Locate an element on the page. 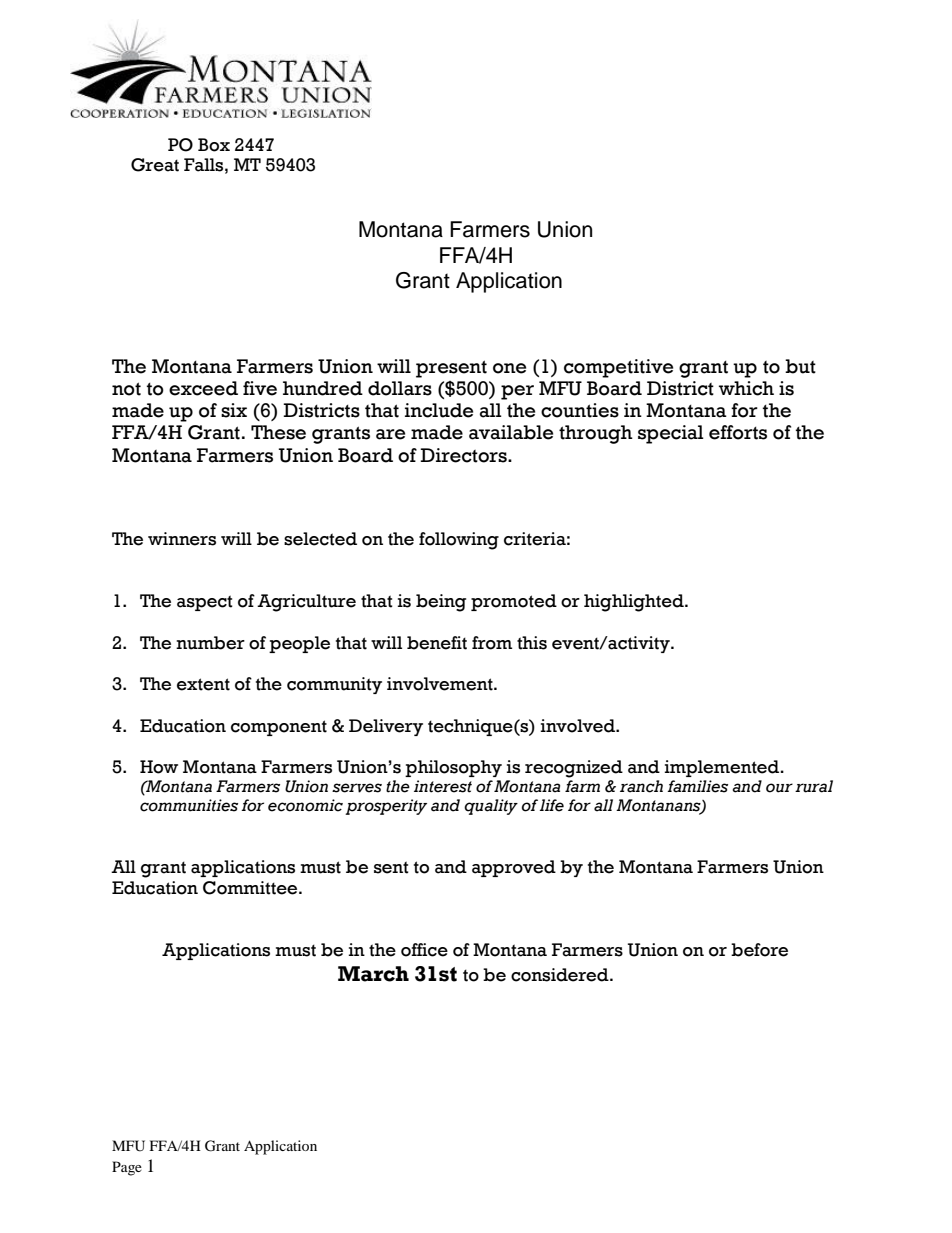  March is located at coordinates (373, 974).
